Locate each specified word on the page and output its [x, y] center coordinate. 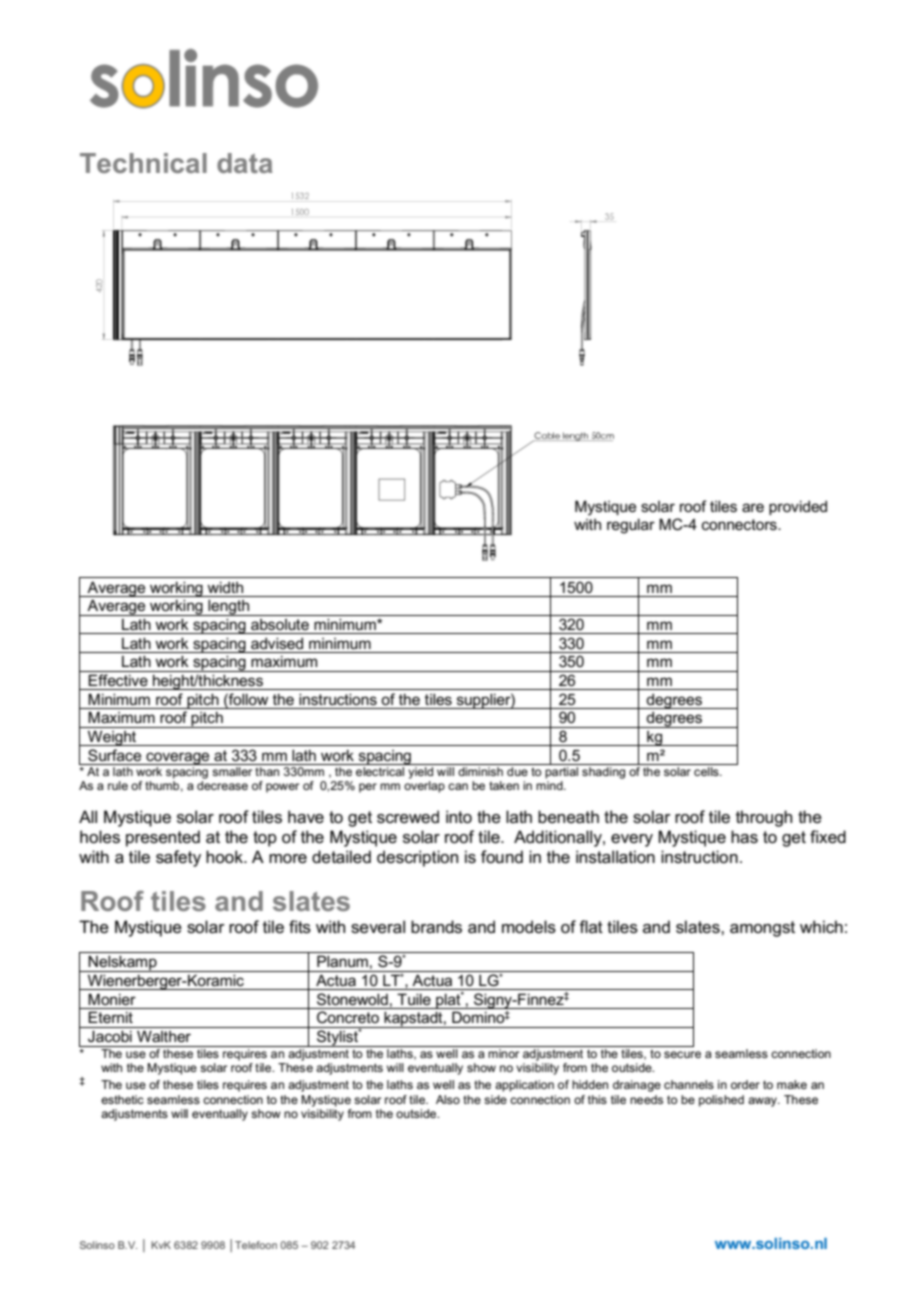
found [502, 857]
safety [178, 858]
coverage [178, 758]
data [245, 163]
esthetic [122, 1099]
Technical [143, 163]
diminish [480, 771]
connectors [740, 524]
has [744, 837]
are [753, 507]
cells [707, 771]
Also [448, 1099]
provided [798, 507]
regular [631, 526]
